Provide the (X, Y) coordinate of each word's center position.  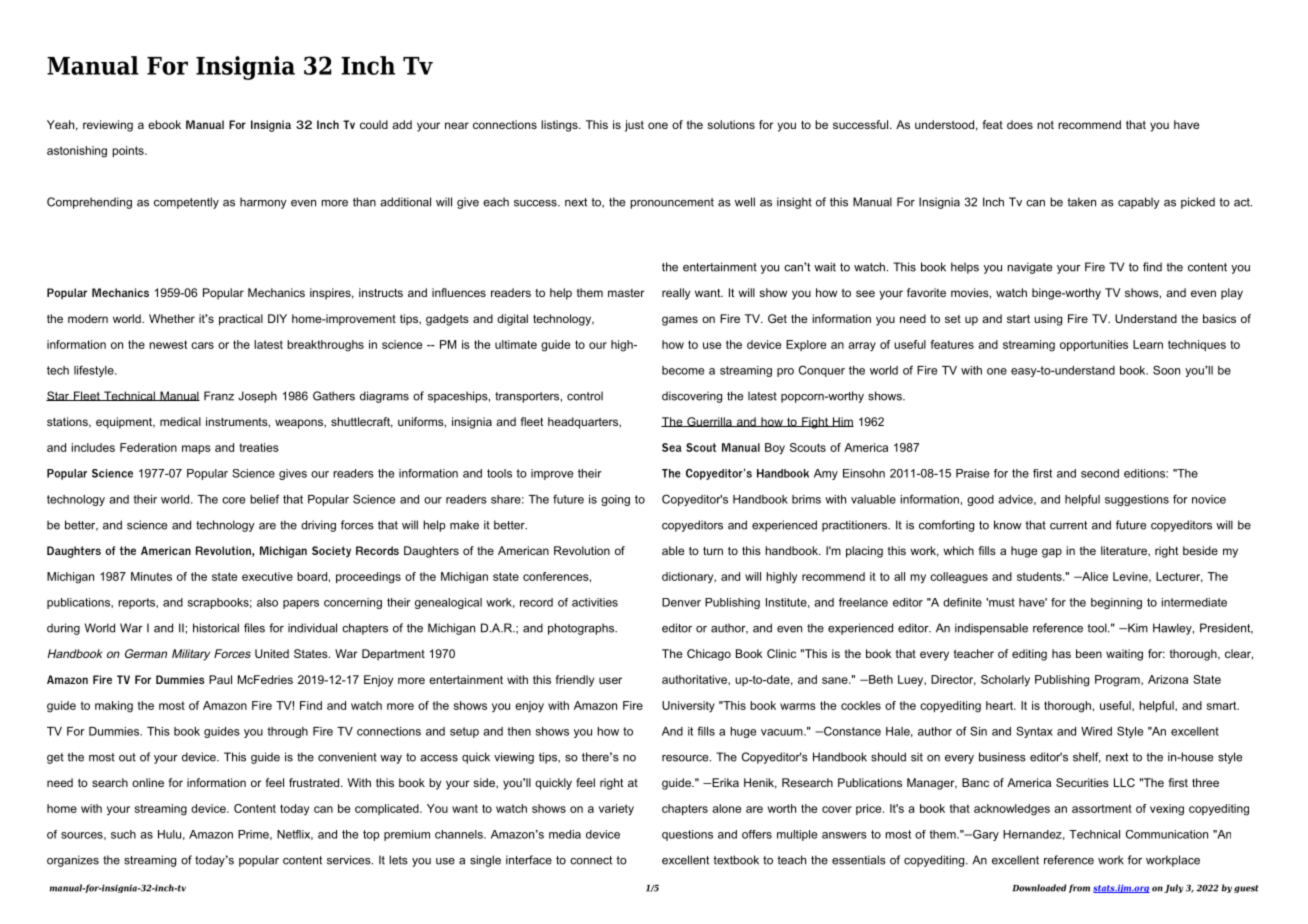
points (129, 151)
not (1045, 125)
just (634, 126)
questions (687, 835)
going (615, 500)
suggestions (1137, 500)
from (1079, 888)
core (233, 500)
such (123, 834)
